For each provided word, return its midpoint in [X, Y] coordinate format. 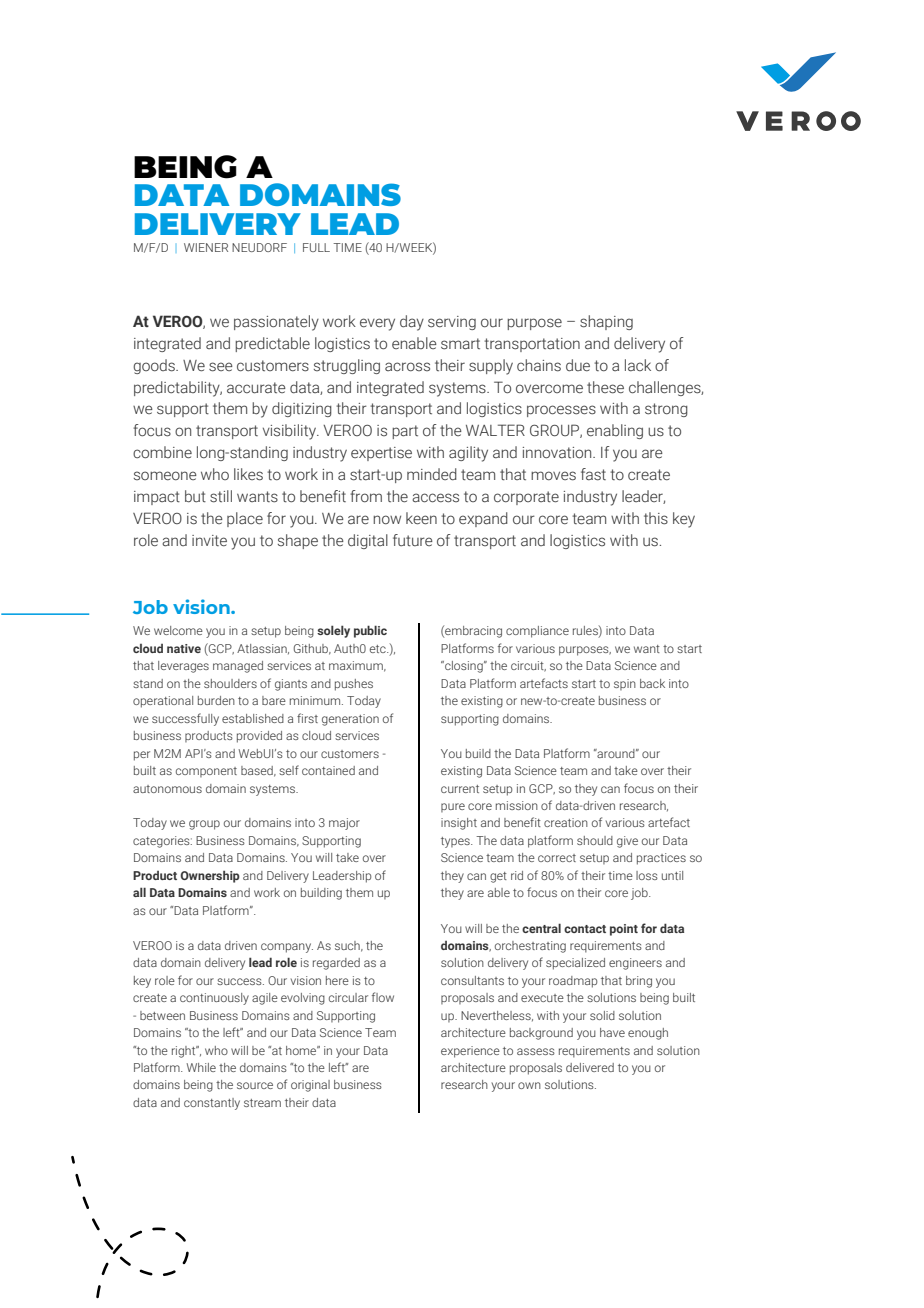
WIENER [206, 247]
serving [452, 323]
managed [238, 667]
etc [379, 649]
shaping [606, 322]
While [201, 1067]
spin [625, 684]
